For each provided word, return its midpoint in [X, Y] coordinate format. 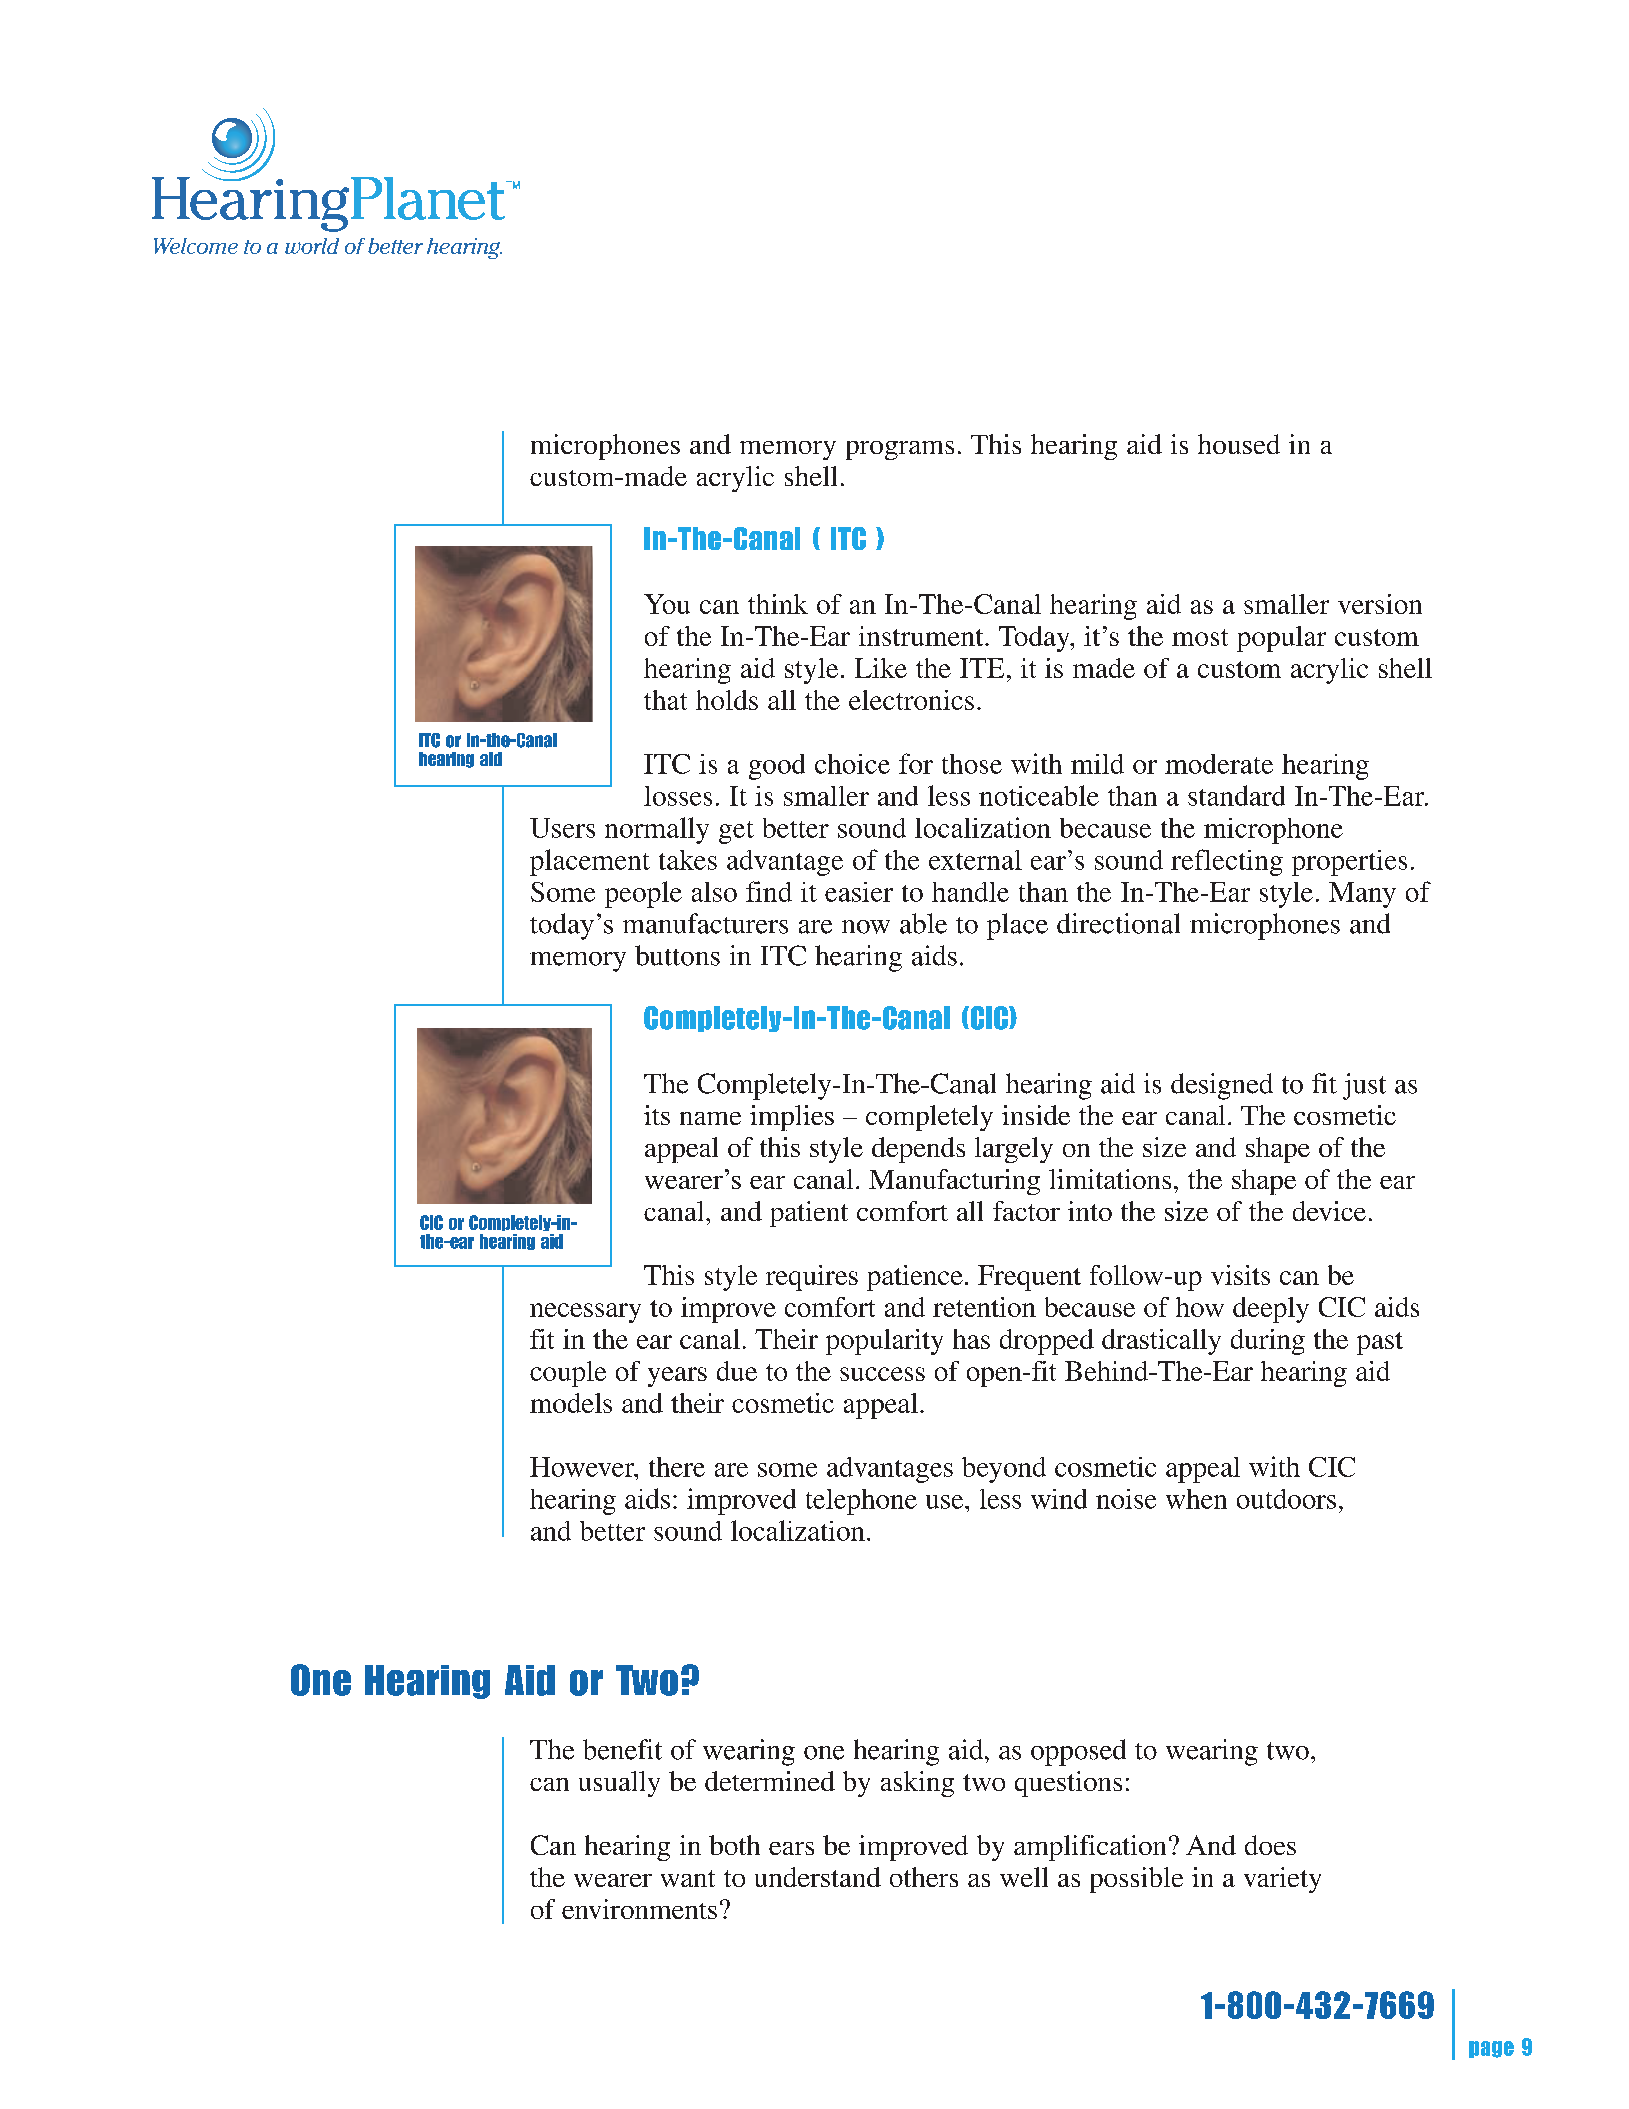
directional [1118, 923]
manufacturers [705, 923]
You [667, 604]
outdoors [1286, 1499]
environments [639, 1909]
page [1491, 2049]
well [1024, 1877]
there [677, 1467]
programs [900, 450]
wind [1059, 1499]
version [1380, 604]
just [1364, 1086]
